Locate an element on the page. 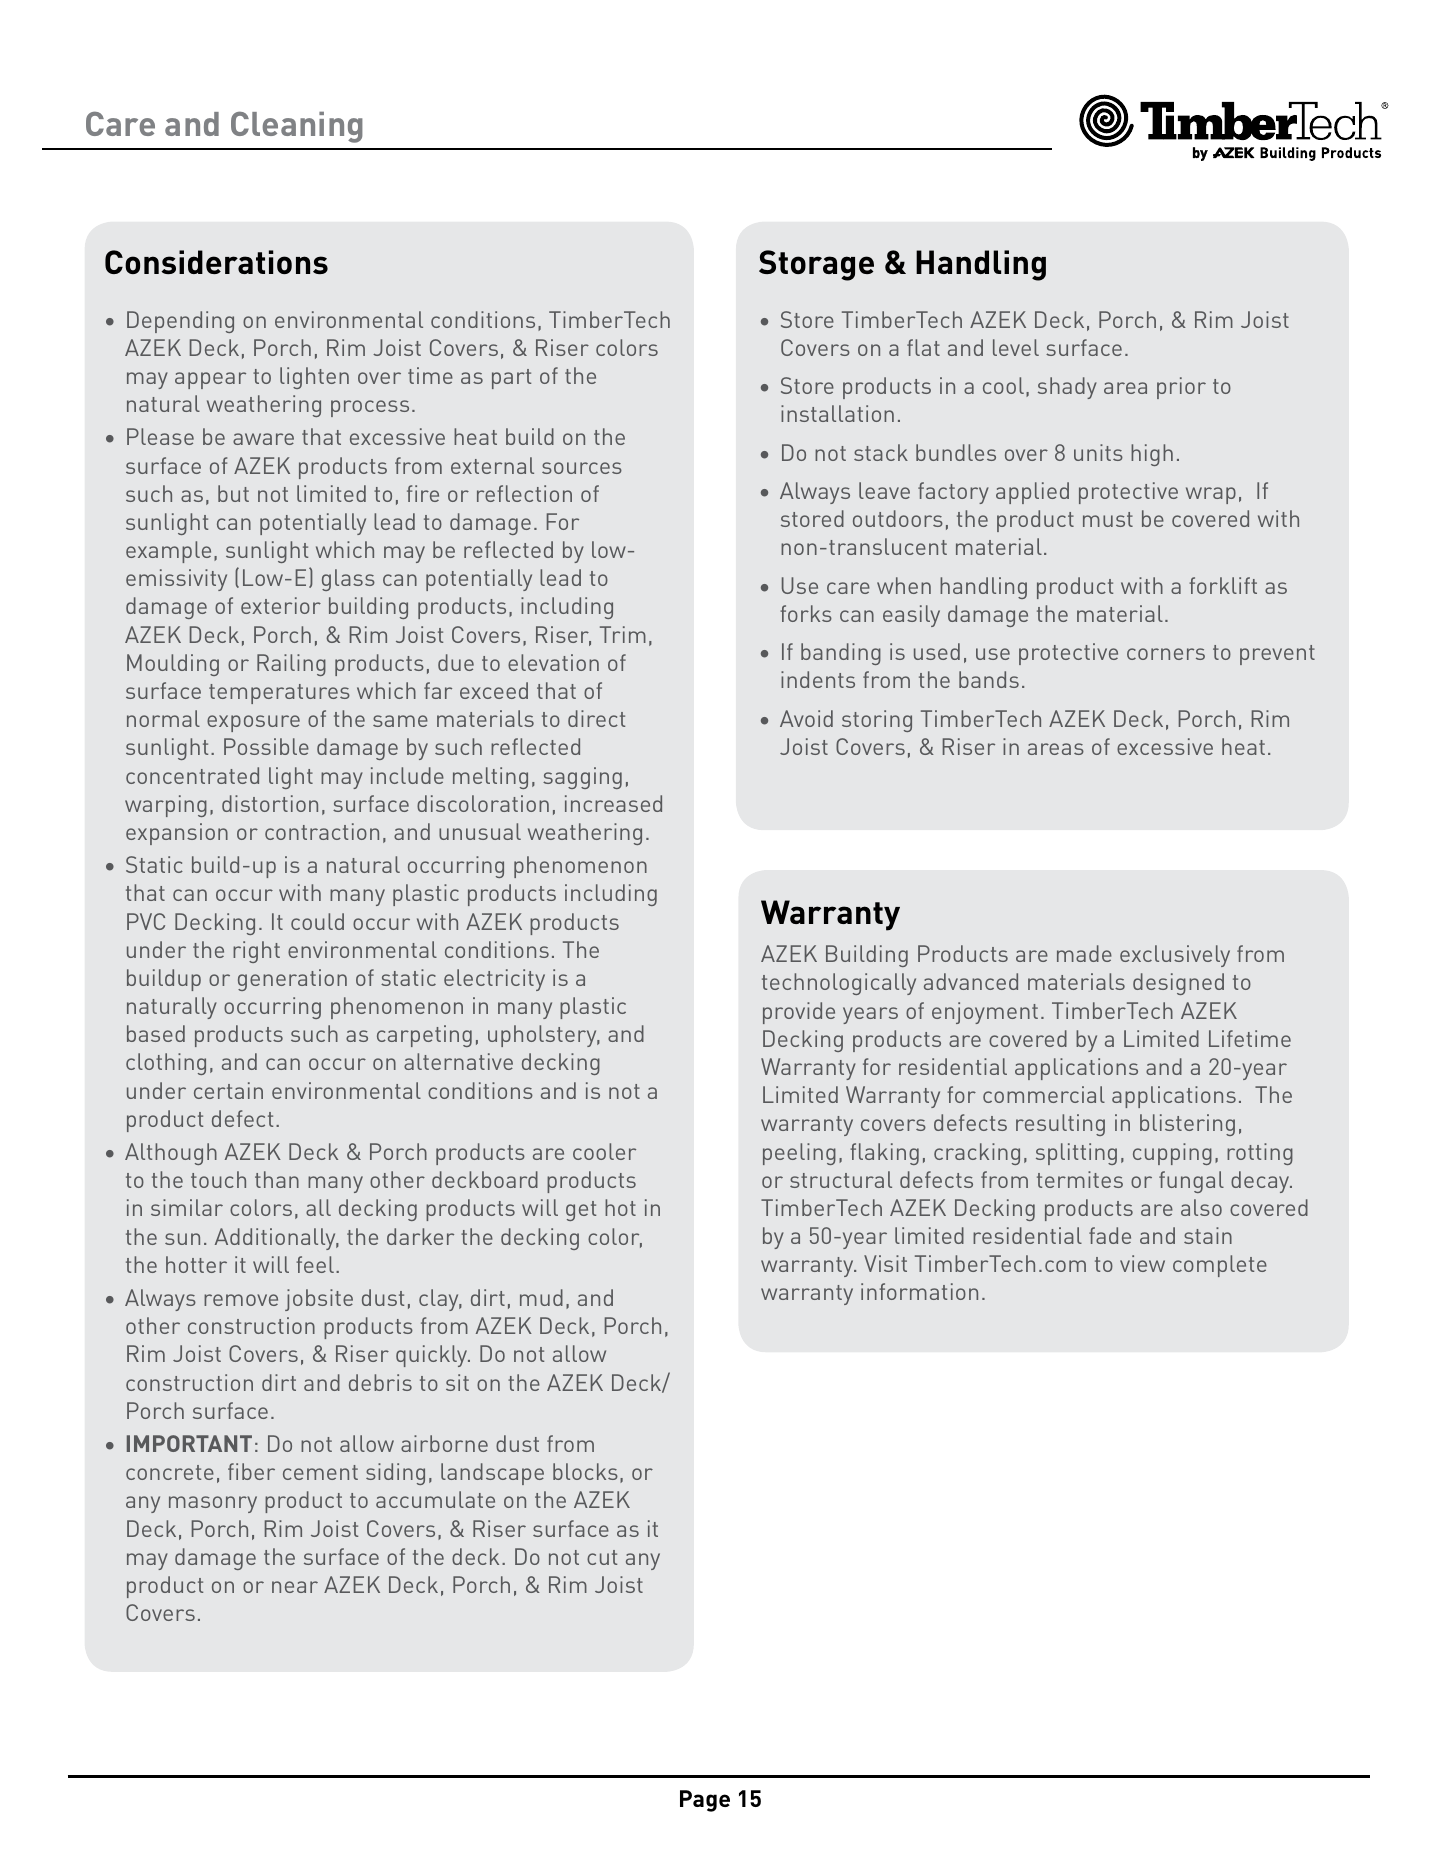  generation is located at coordinates (292, 980).
